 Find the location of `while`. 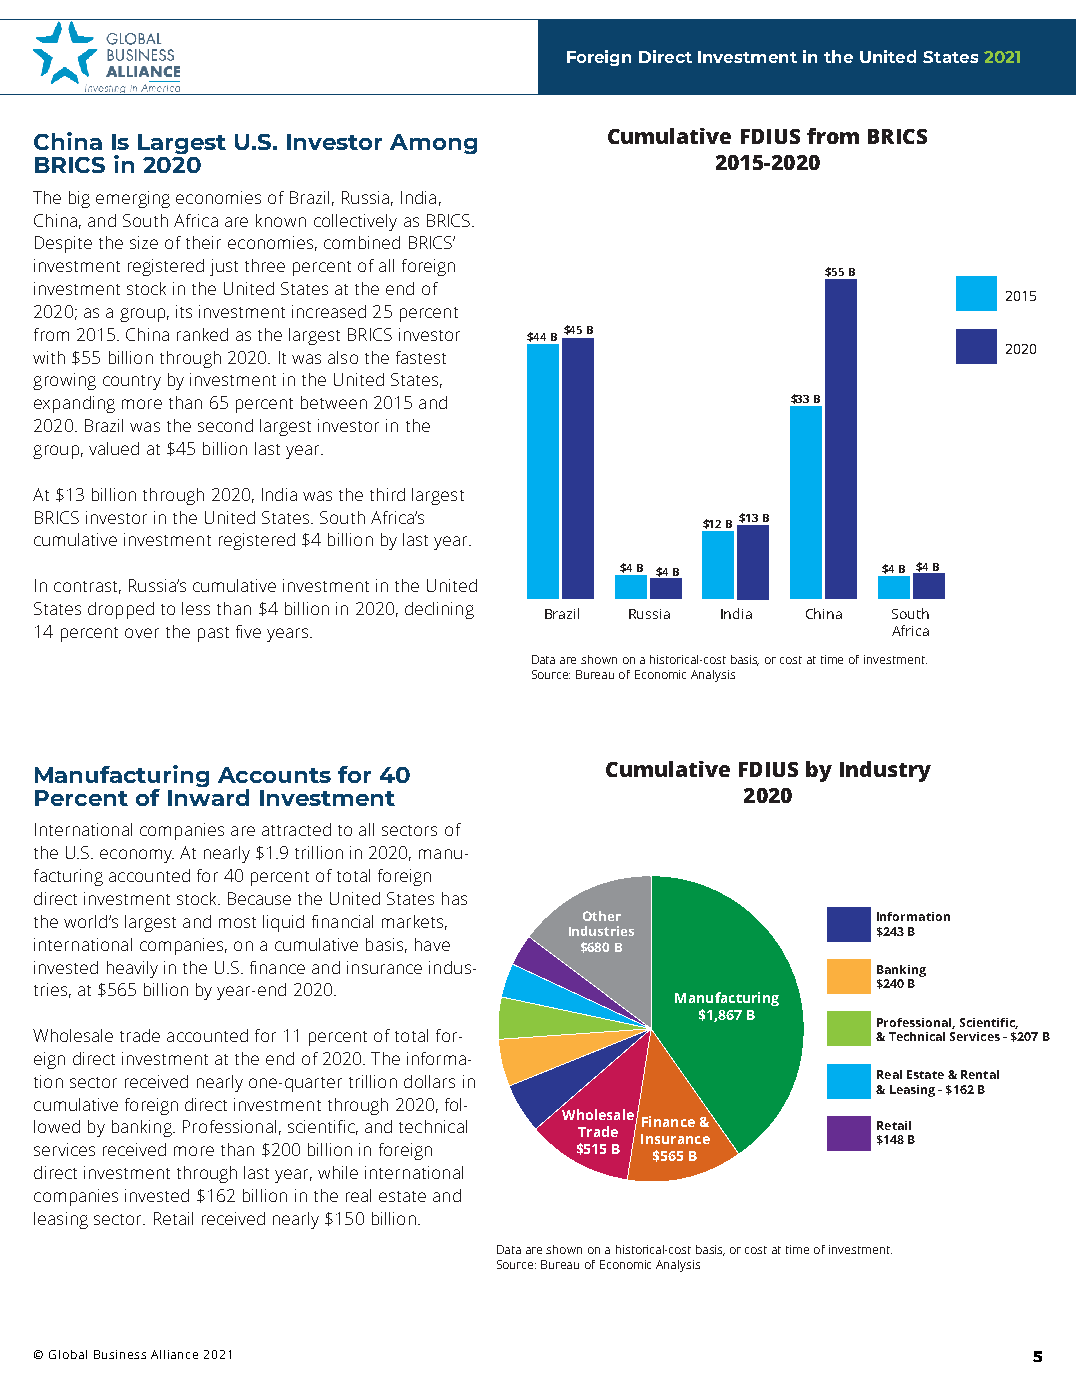

while is located at coordinates (338, 1172).
